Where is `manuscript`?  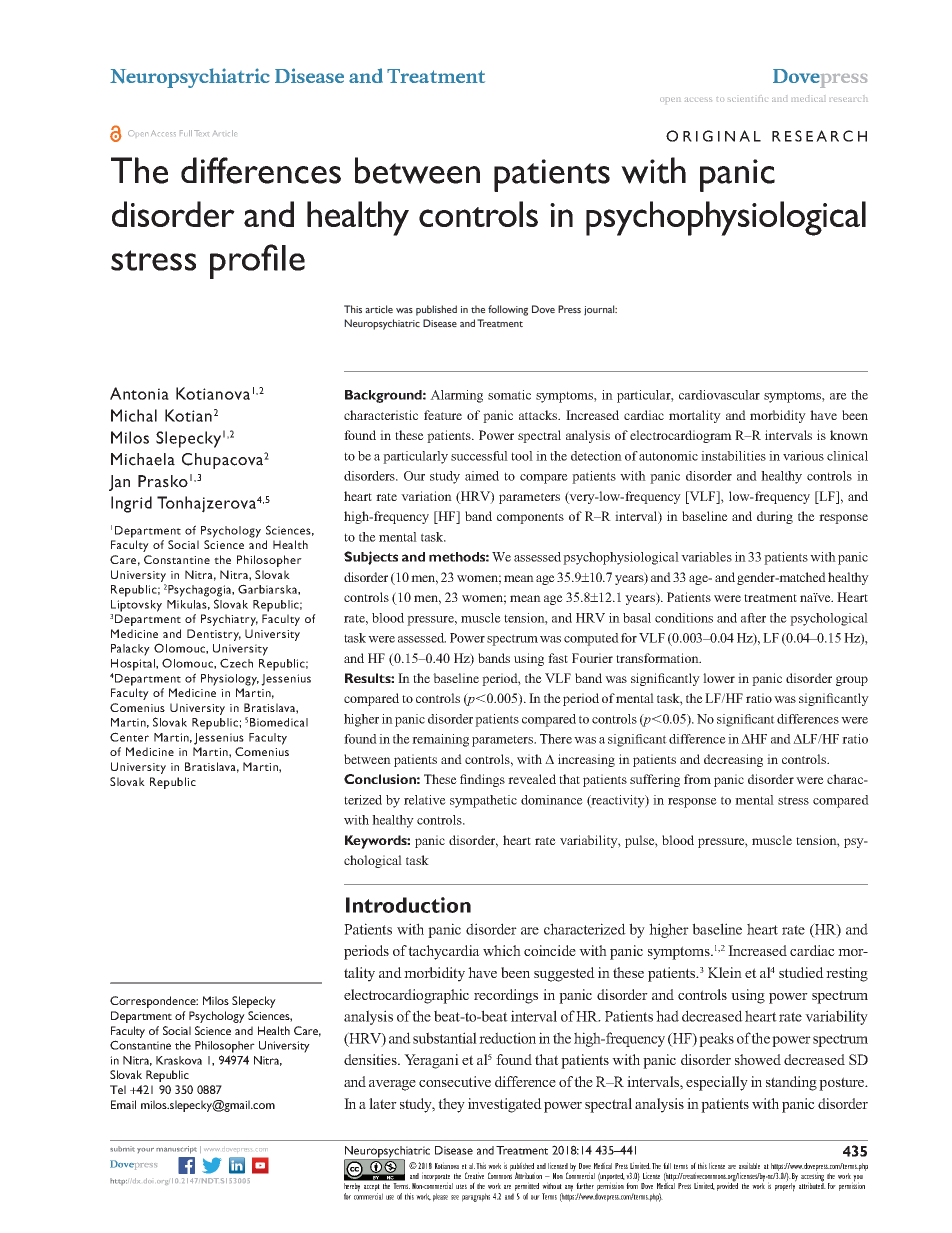
manuscript is located at coordinates (176, 1150).
